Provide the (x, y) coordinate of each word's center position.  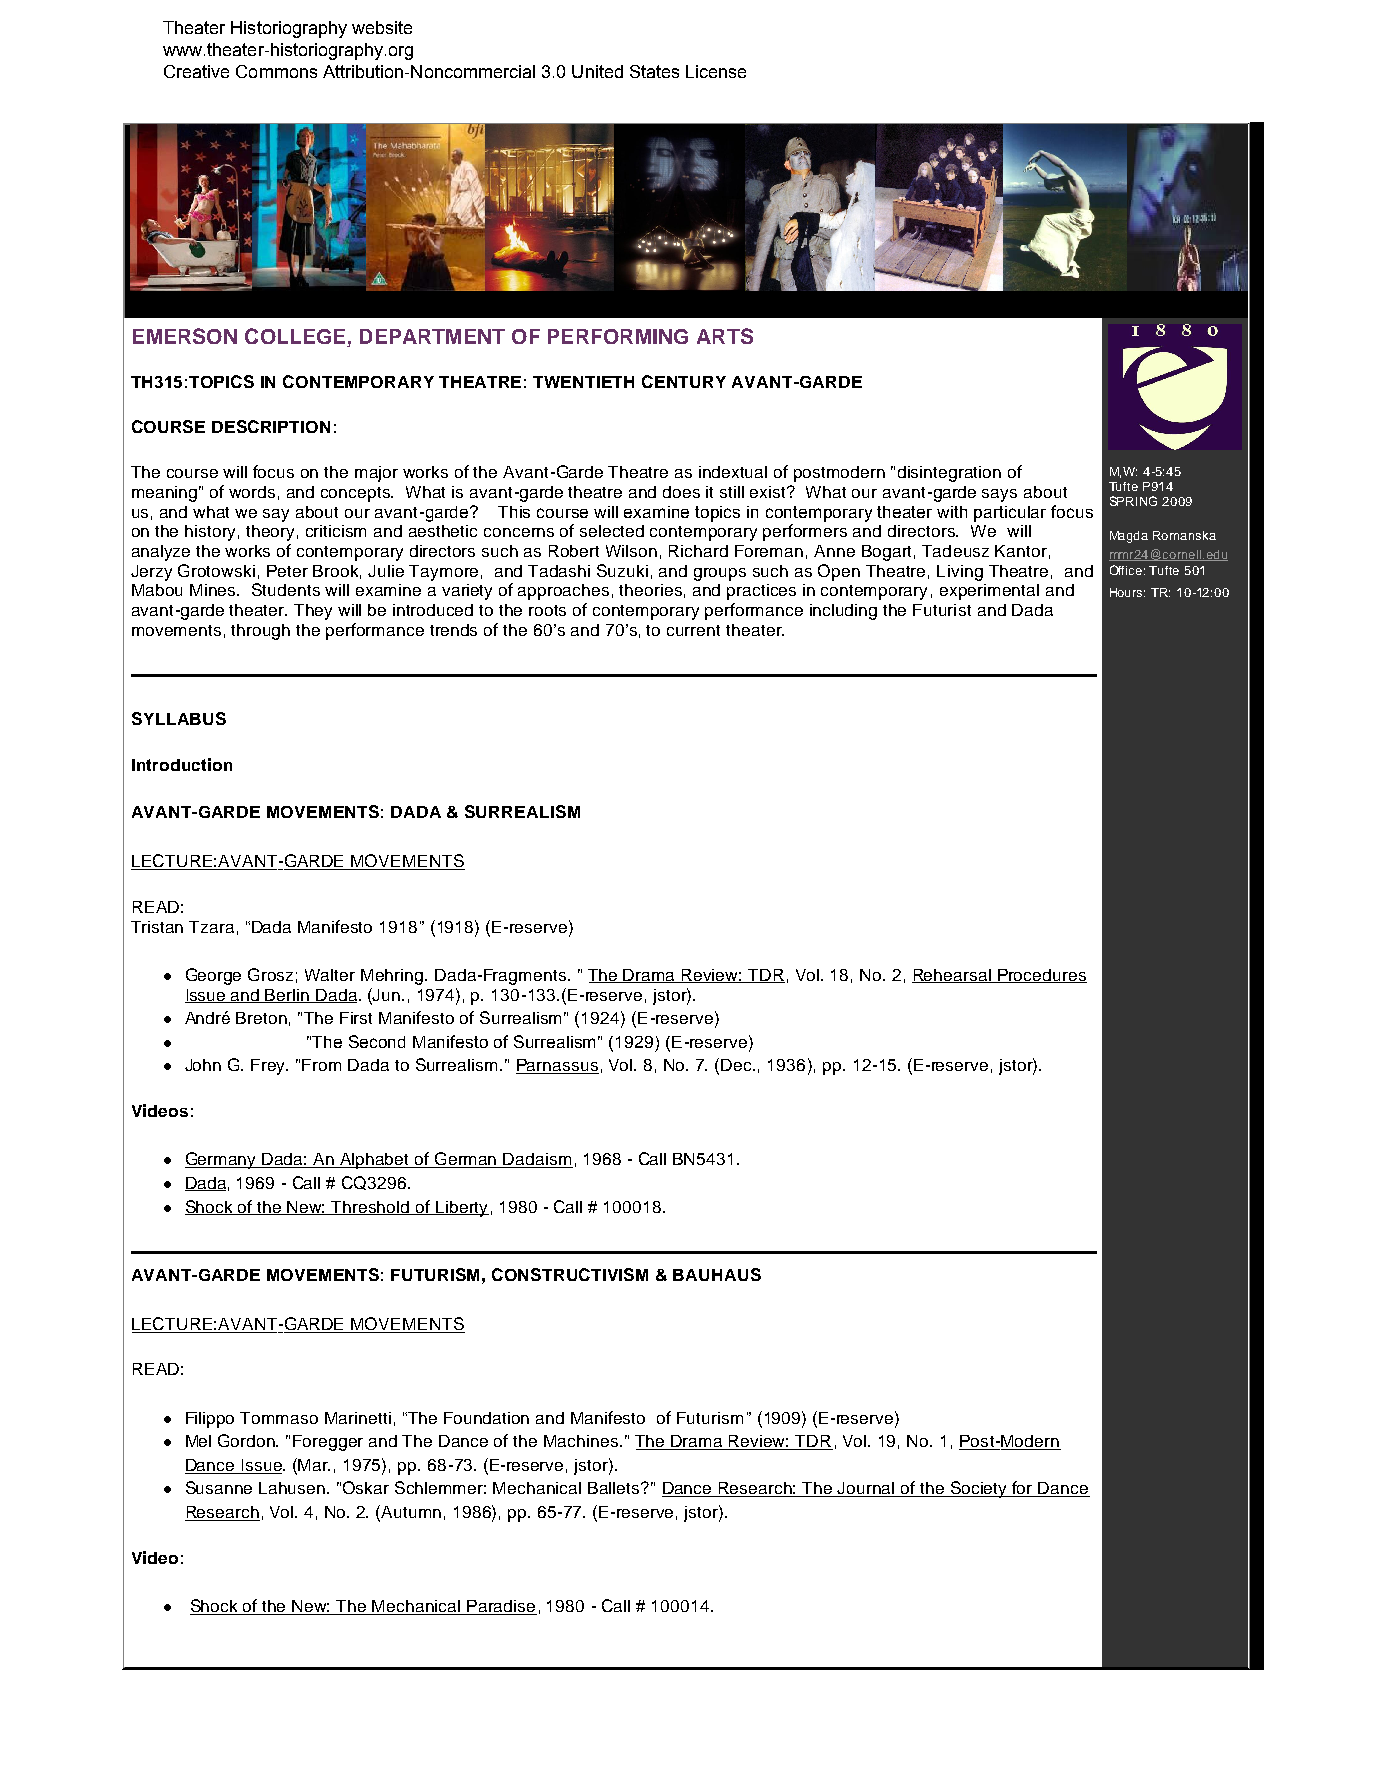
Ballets (615, 1488)
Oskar (366, 1487)
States (654, 71)
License (716, 71)
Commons (276, 71)
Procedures (1041, 976)
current (693, 630)
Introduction (182, 764)
